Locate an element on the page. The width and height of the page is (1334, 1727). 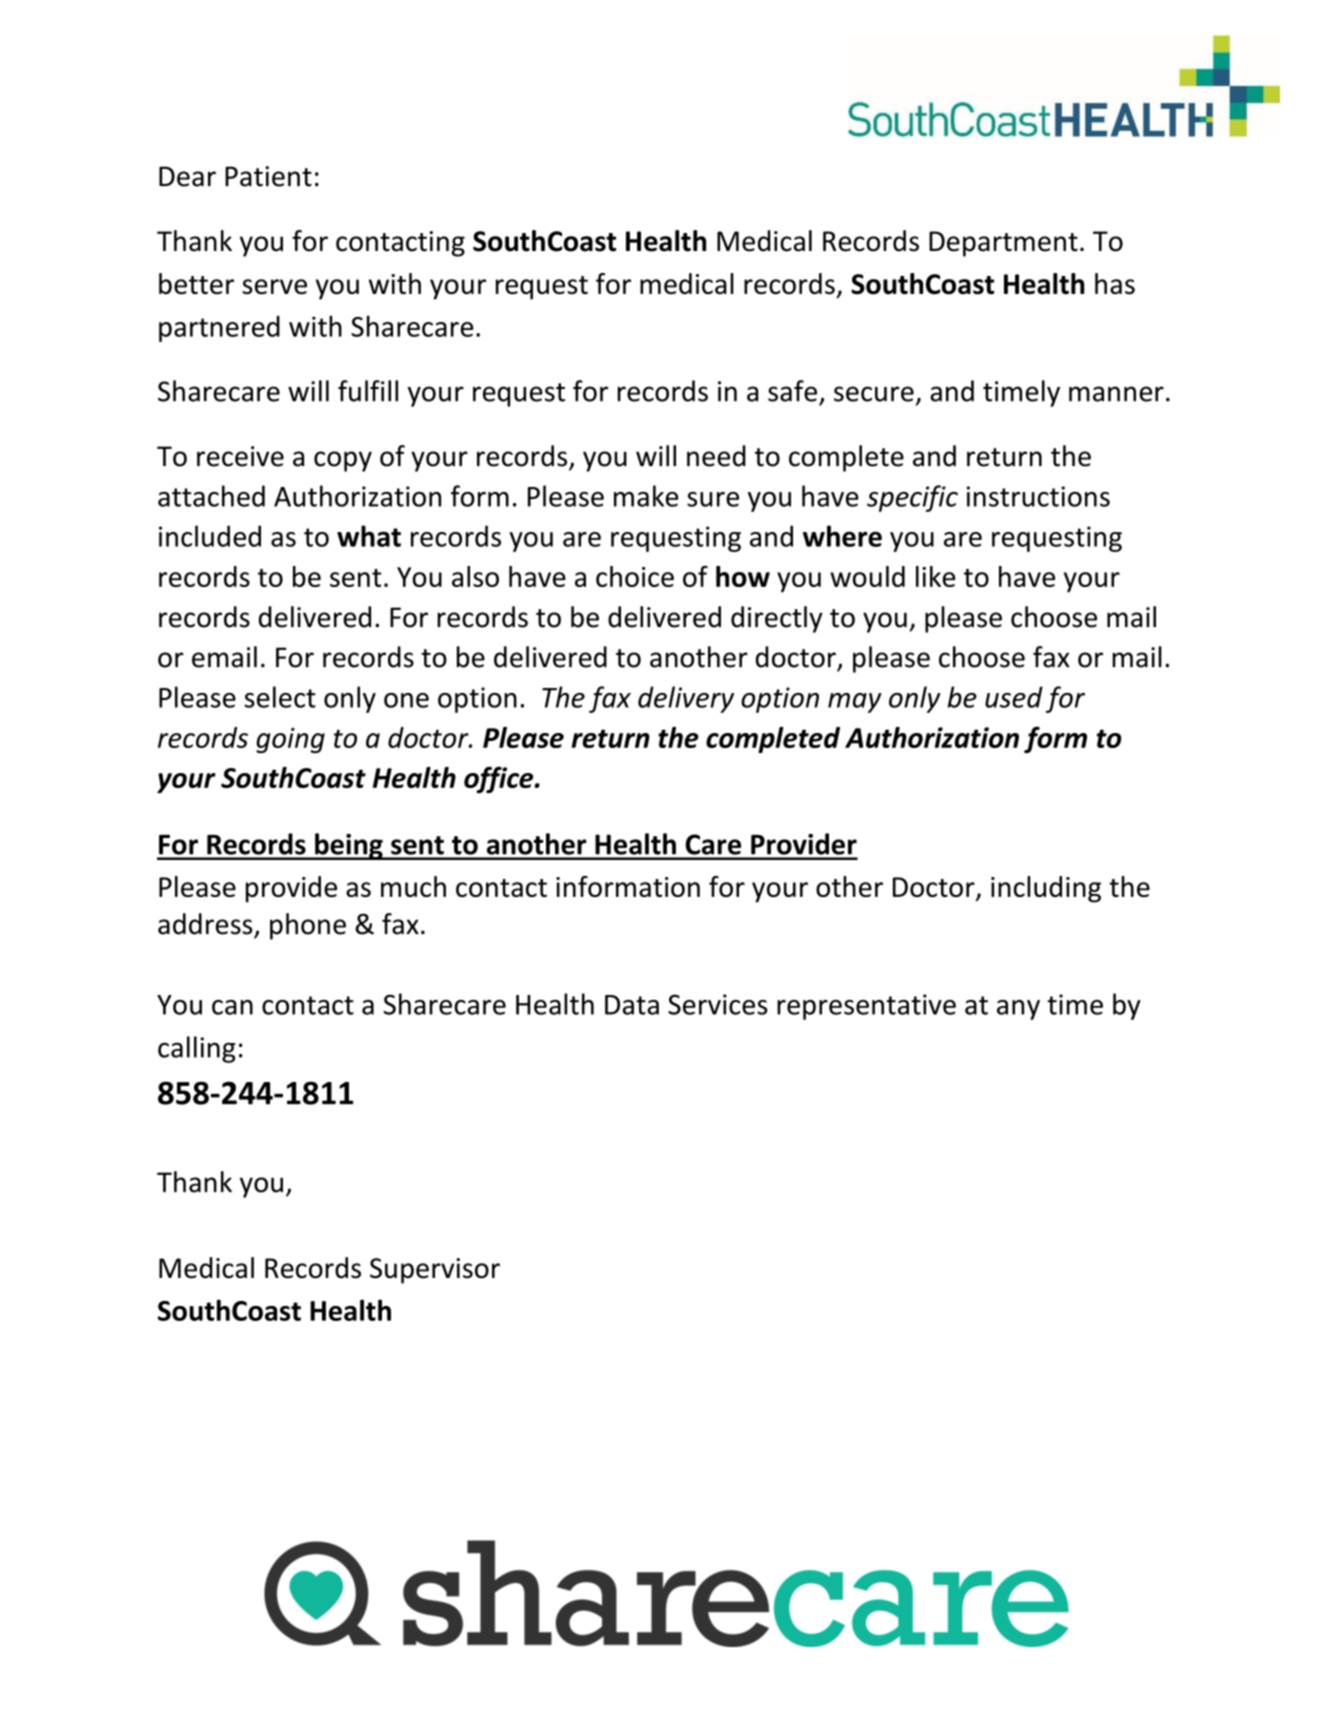
Patient is located at coordinates (268, 176).
